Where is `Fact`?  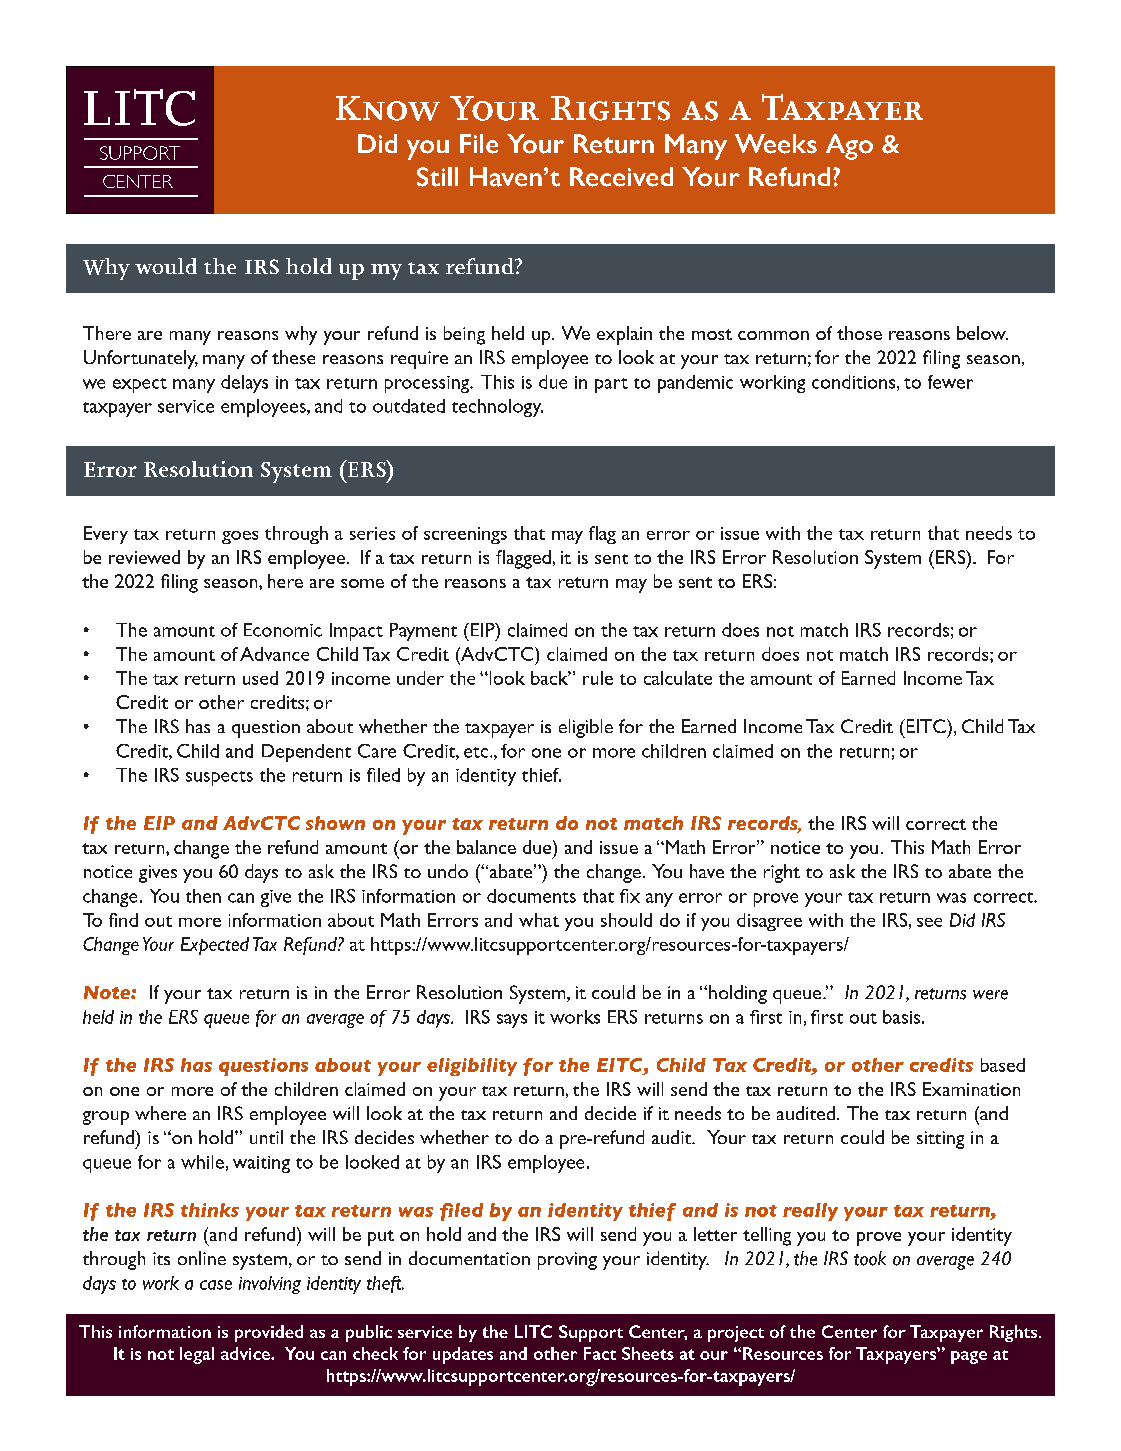 Fact is located at coordinates (600, 1353).
